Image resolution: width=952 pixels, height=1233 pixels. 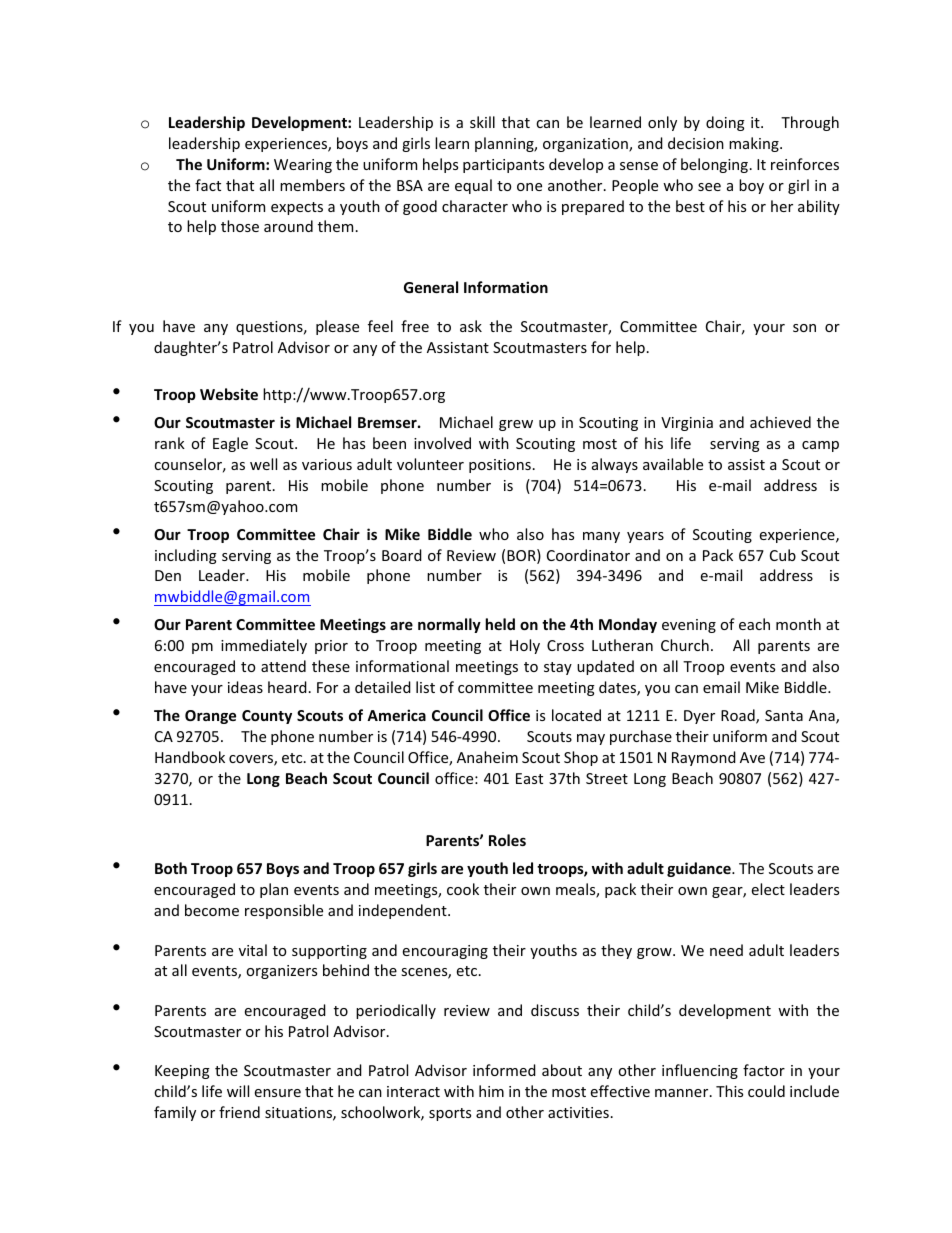 I want to click on immediately, so click(x=264, y=646).
